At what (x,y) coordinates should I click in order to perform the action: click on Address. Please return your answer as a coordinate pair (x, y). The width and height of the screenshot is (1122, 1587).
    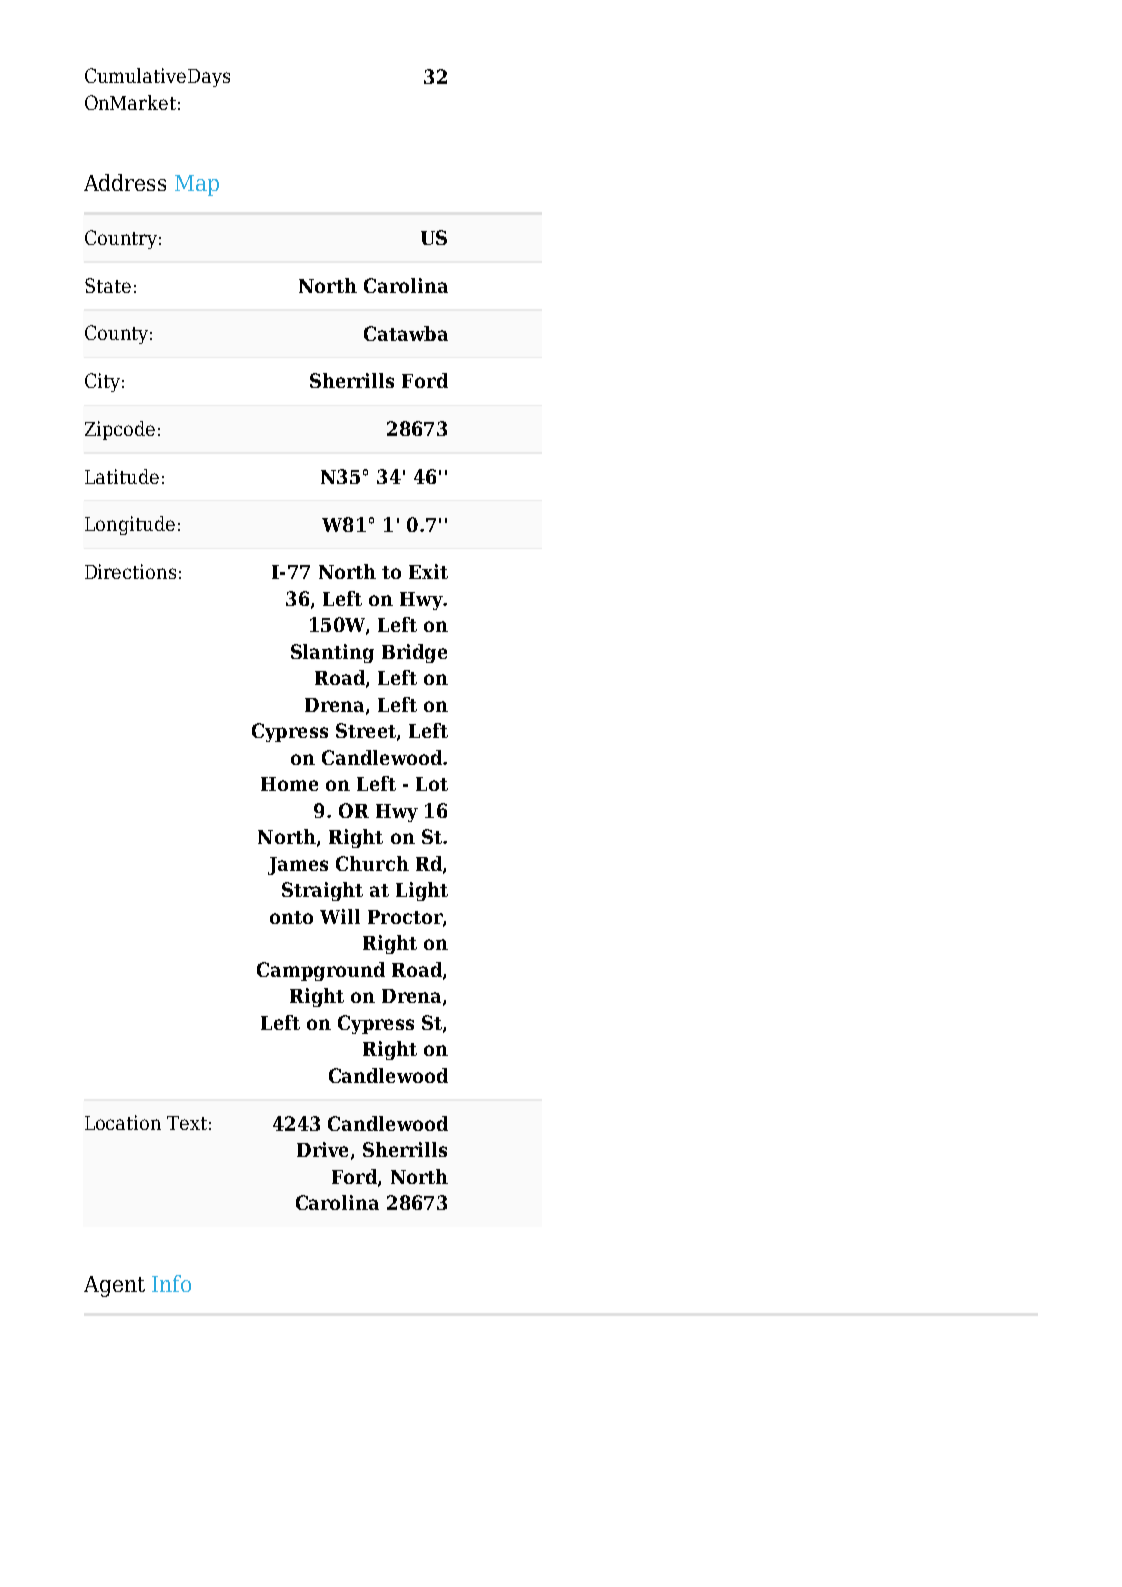
    Looking at the image, I should click on (125, 182).
